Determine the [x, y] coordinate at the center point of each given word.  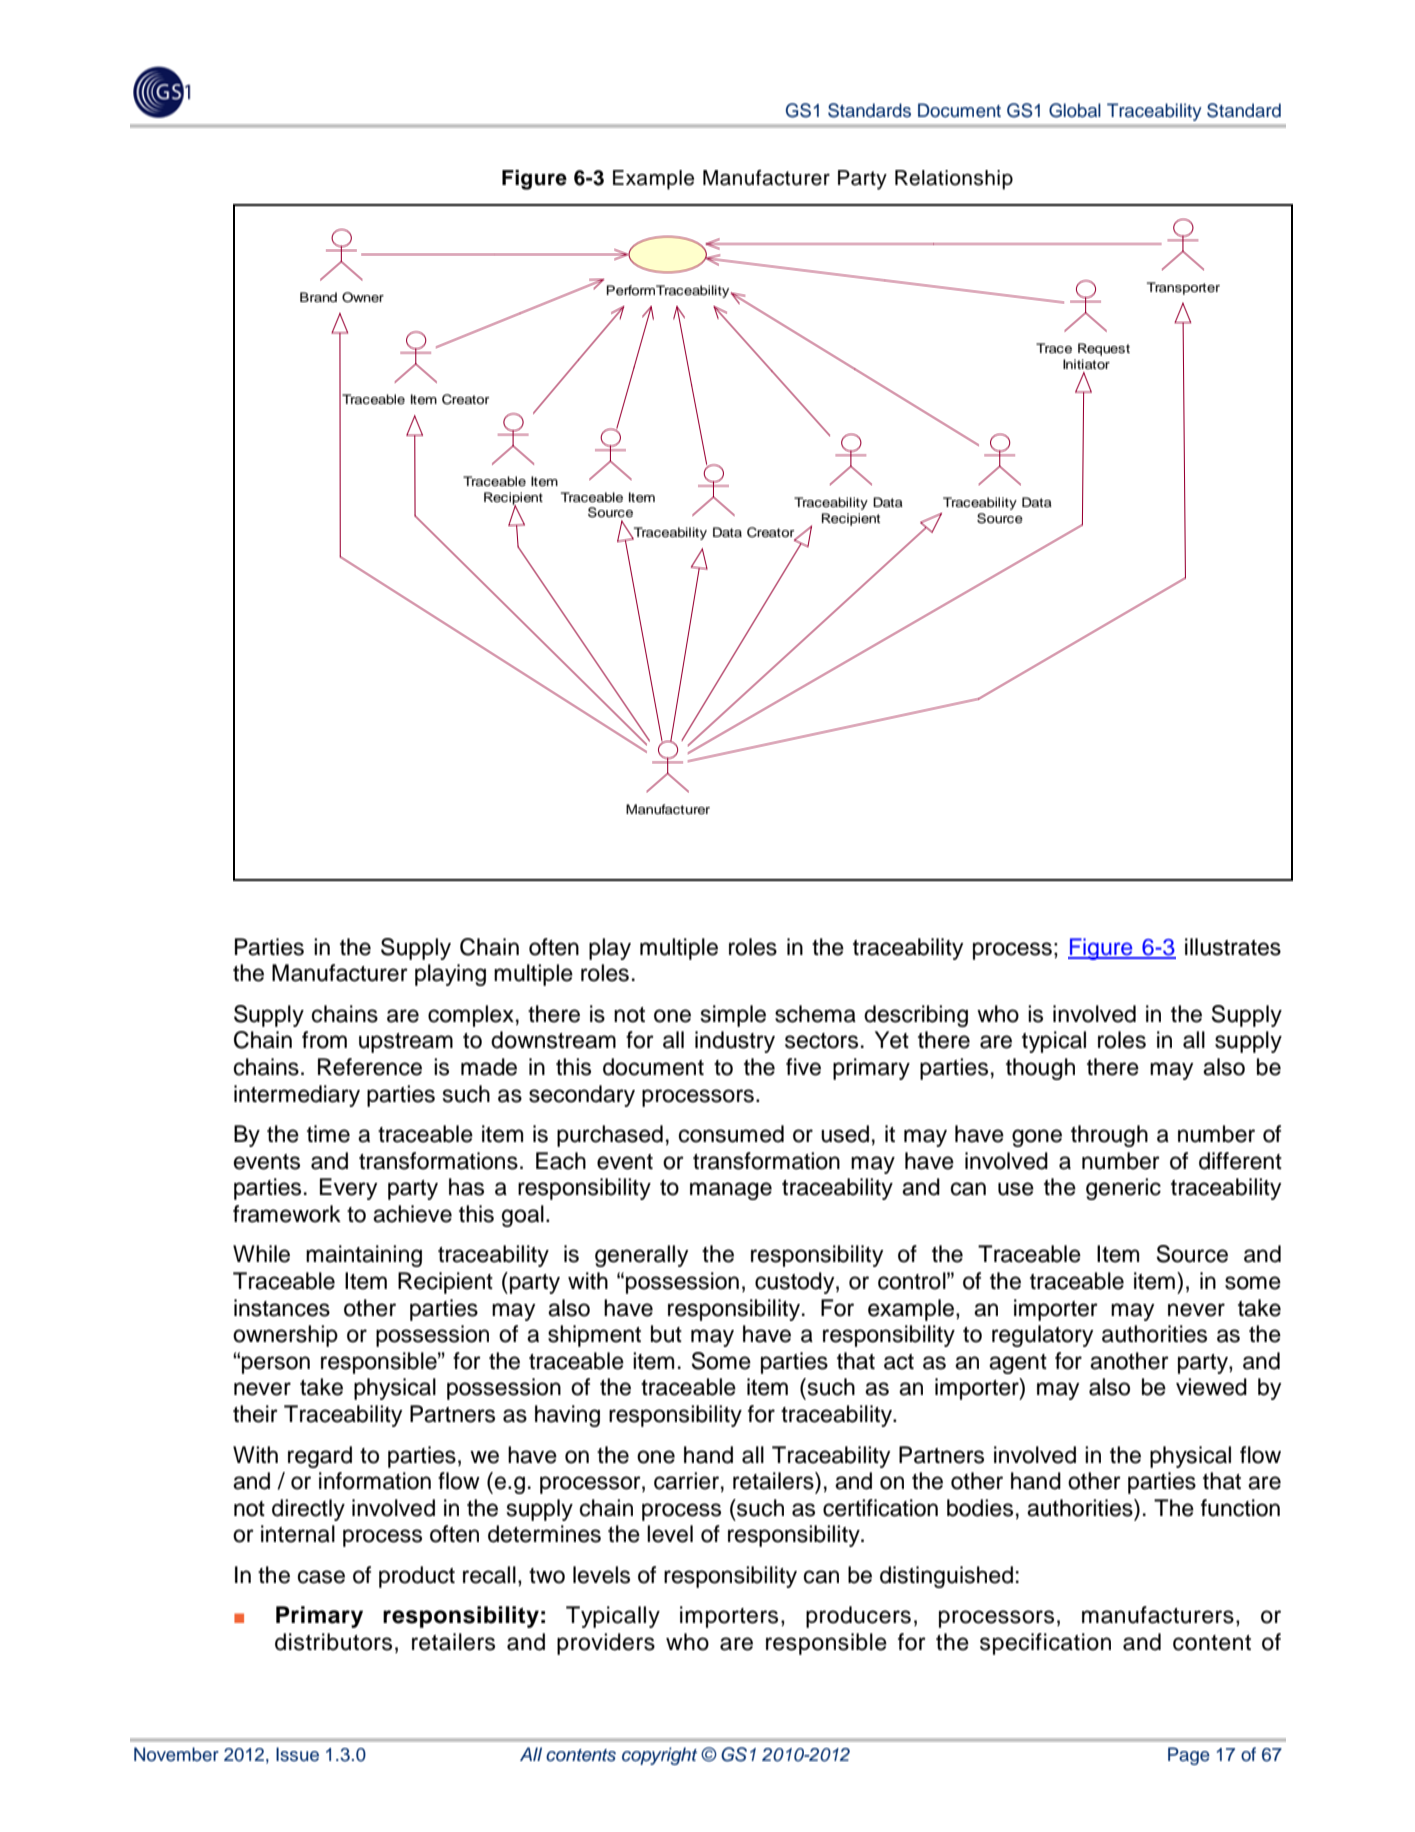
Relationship [954, 180]
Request [1104, 349]
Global [1075, 110]
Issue [297, 1754]
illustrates [1233, 947]
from [324, 1040]
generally [641, 1256]
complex [471, 1016]
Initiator [1086, 364]
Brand [318, 297]
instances [282, 1308]
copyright [659, 1756]
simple [733, 1016]
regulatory [1042, 1336]
